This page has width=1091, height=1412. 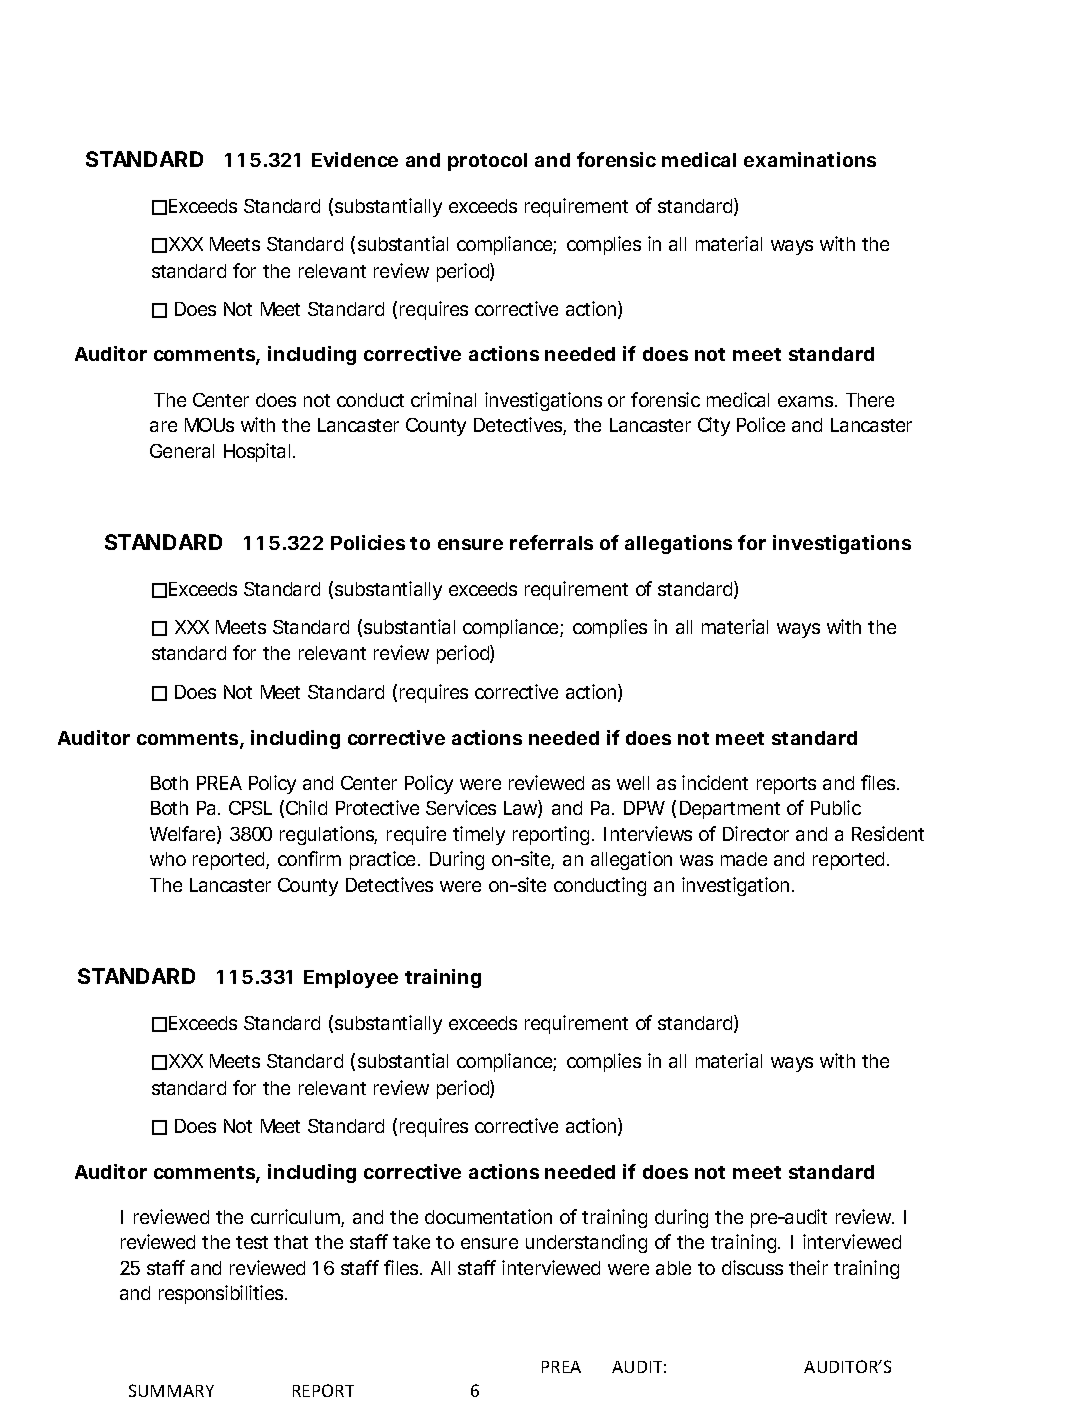 What do you see at coordinates (351, 979) in the page?
I see `Employee` at bounding box center [351, 979].
